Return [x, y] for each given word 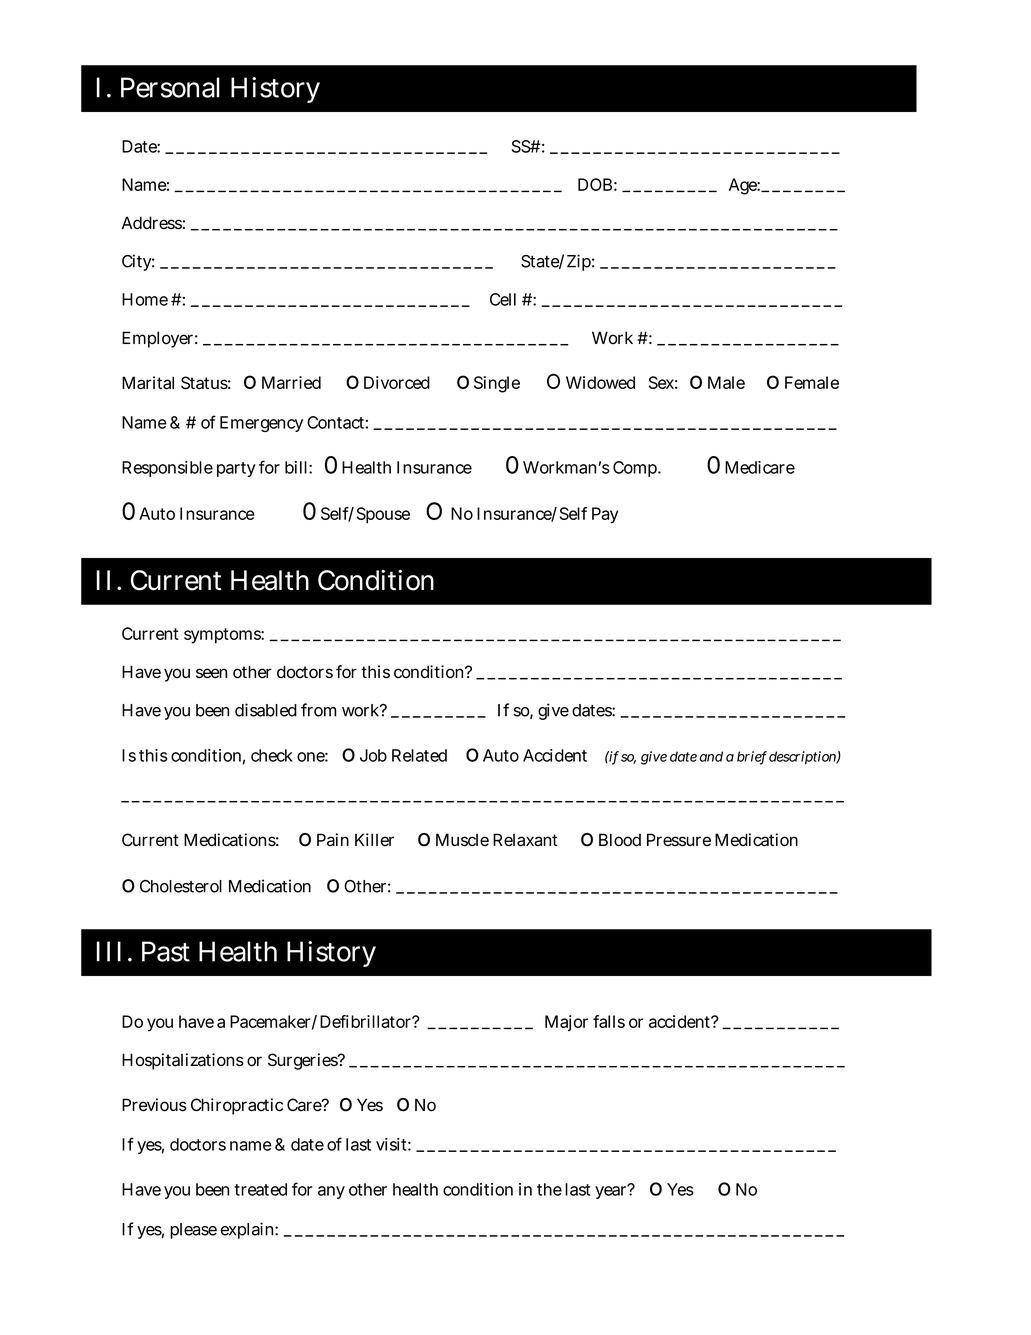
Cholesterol [181, 886]
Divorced [397, 382]
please [193, 1231]
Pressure [679, 840]
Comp [636, 469]
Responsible [167, 469]
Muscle [462, 840]
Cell [503, 299]
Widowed [600, 382]
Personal [170, 87]
